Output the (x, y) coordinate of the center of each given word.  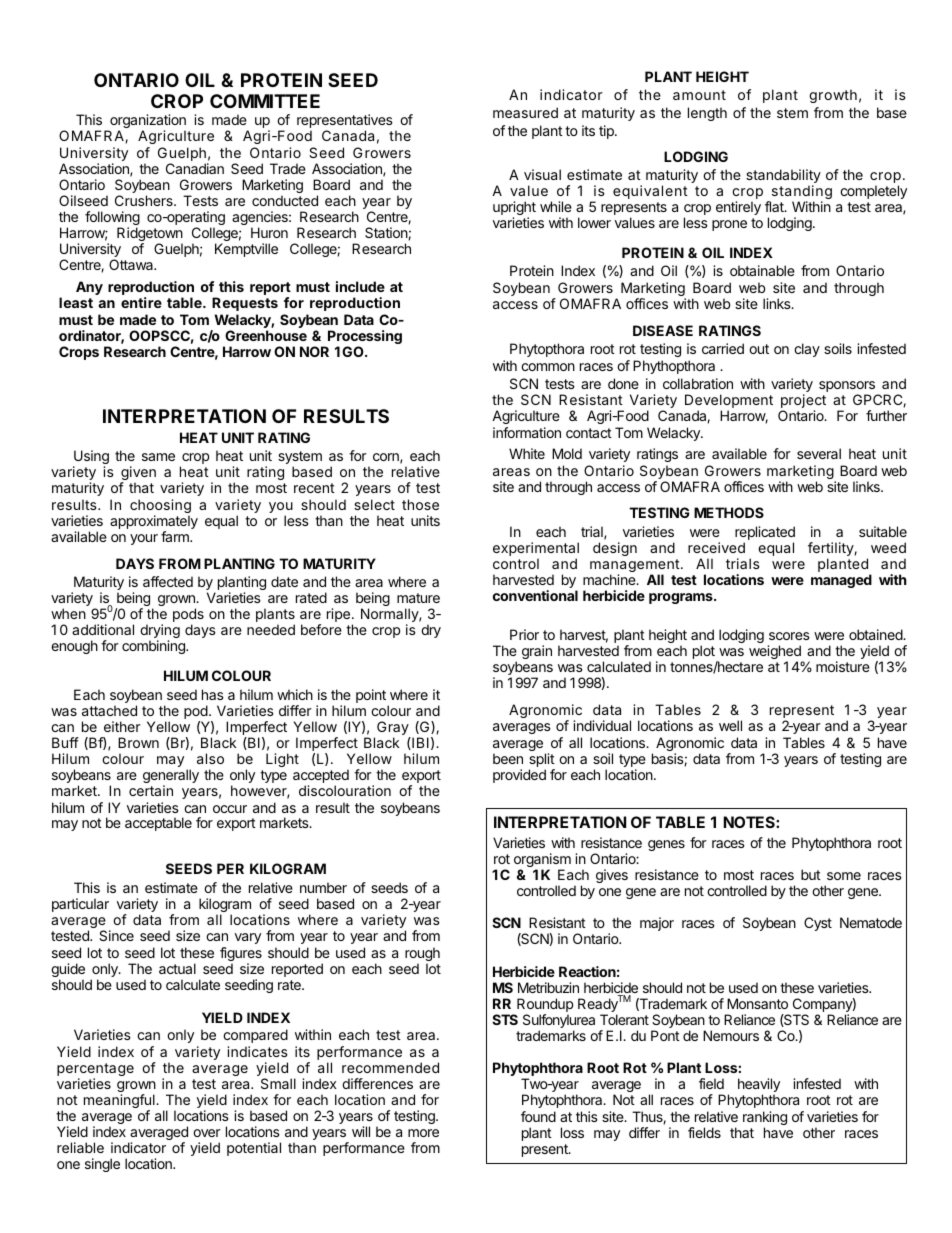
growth (833, 96)
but (811, 874)
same (158, 457)
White (527, 453)
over (207, 1133)
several (819, 453)
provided (519, 776)
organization (147, 122)
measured (525, 112)
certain (151, 790)
